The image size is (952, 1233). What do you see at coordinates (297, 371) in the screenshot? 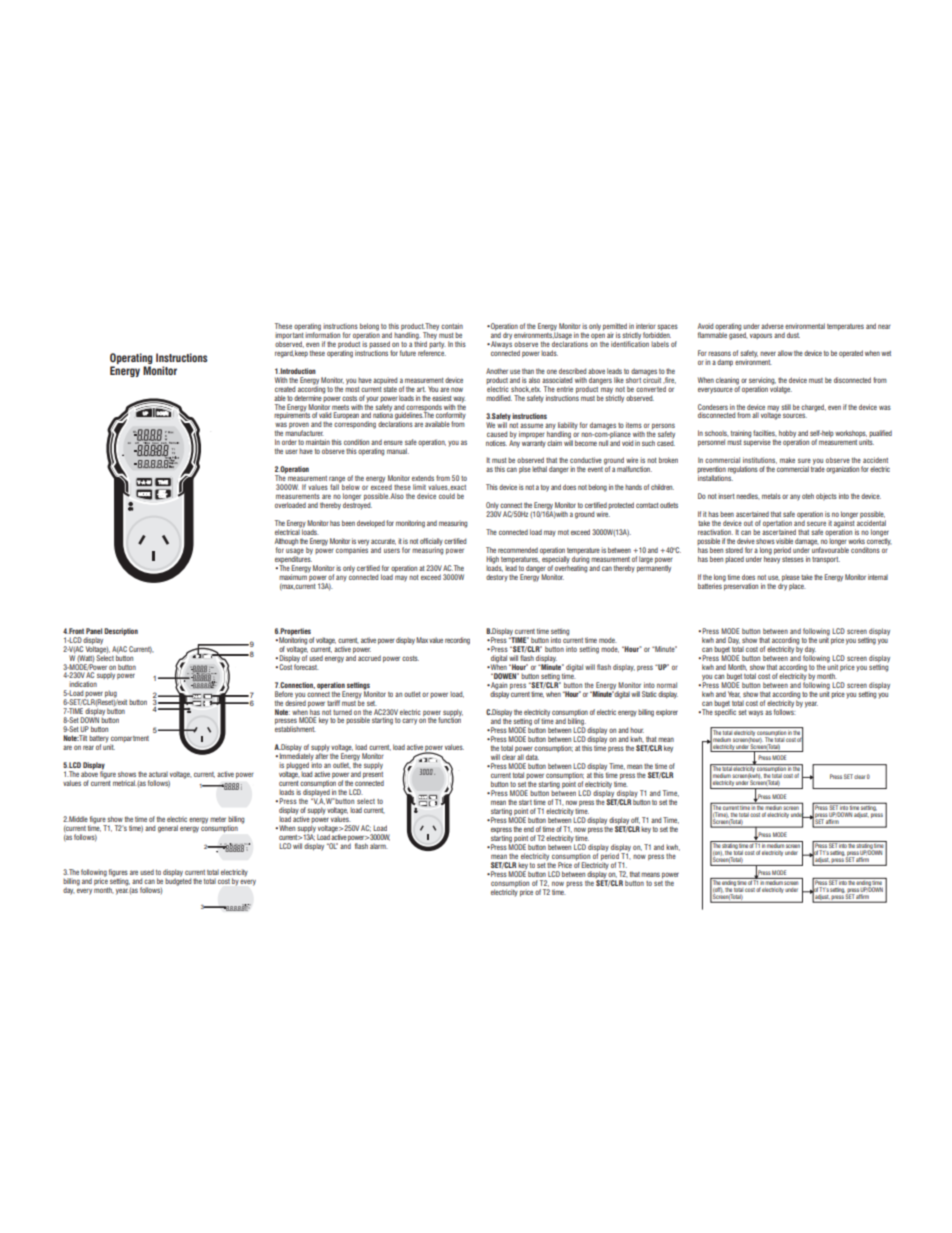
I see `Introduction` at bounding box center [297, 371].
